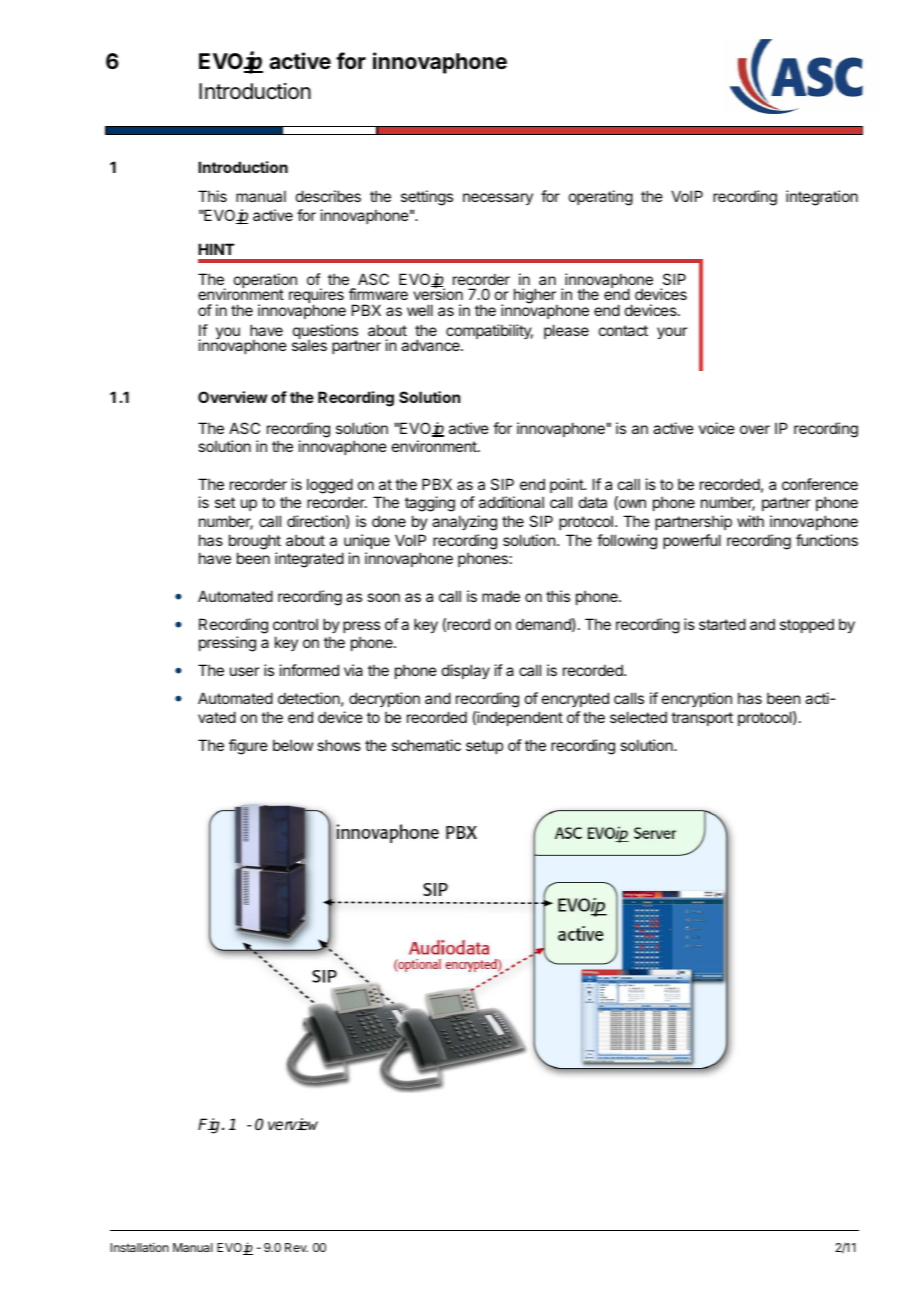  What do you see at coordinates (293, 745) in the page?
I see `below` at bounding box center [293, 745].
